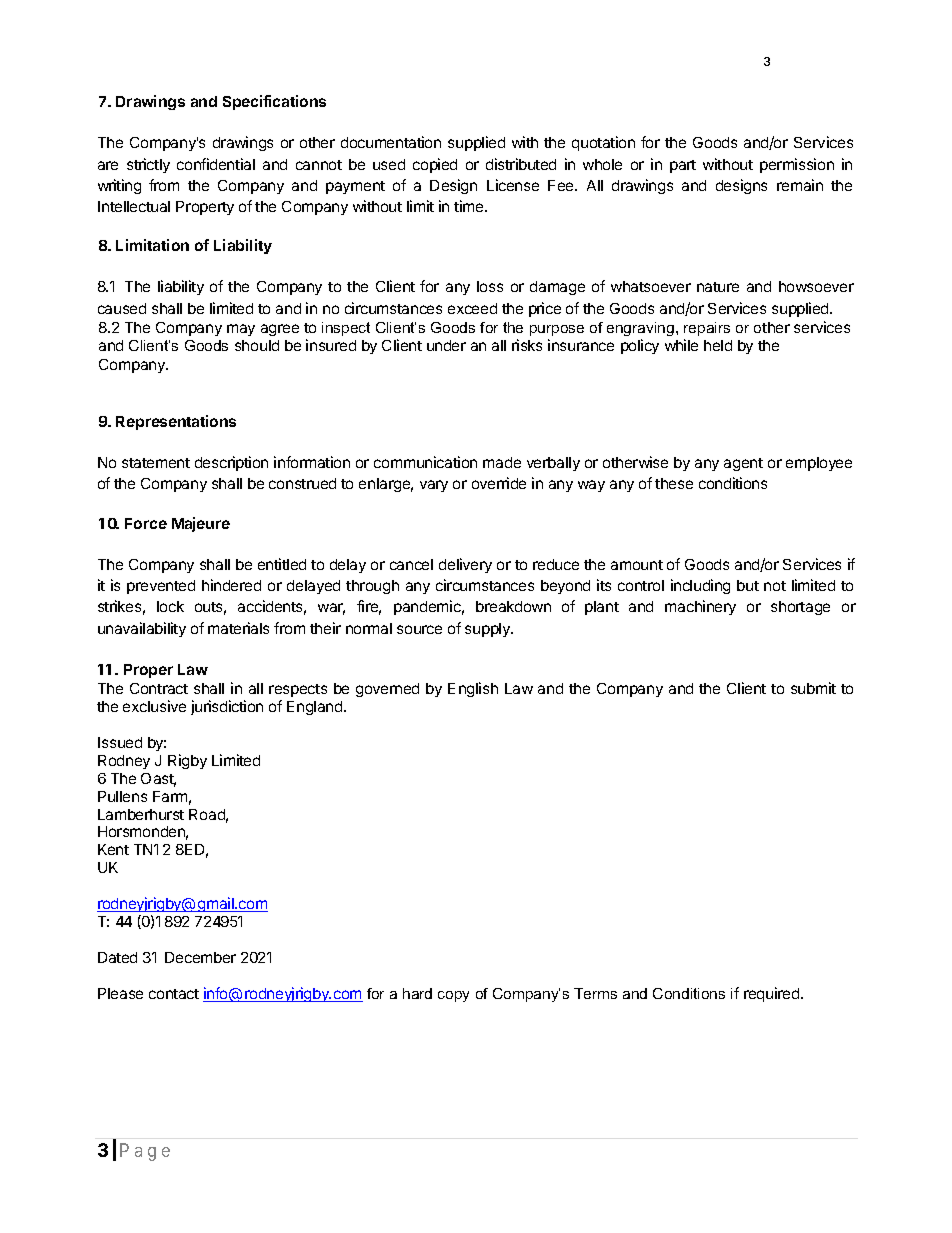 This screenshot has width=952, height=1233. Describe the element at coordinates (200, 957) in the screenshot. I see `December` at that location.
